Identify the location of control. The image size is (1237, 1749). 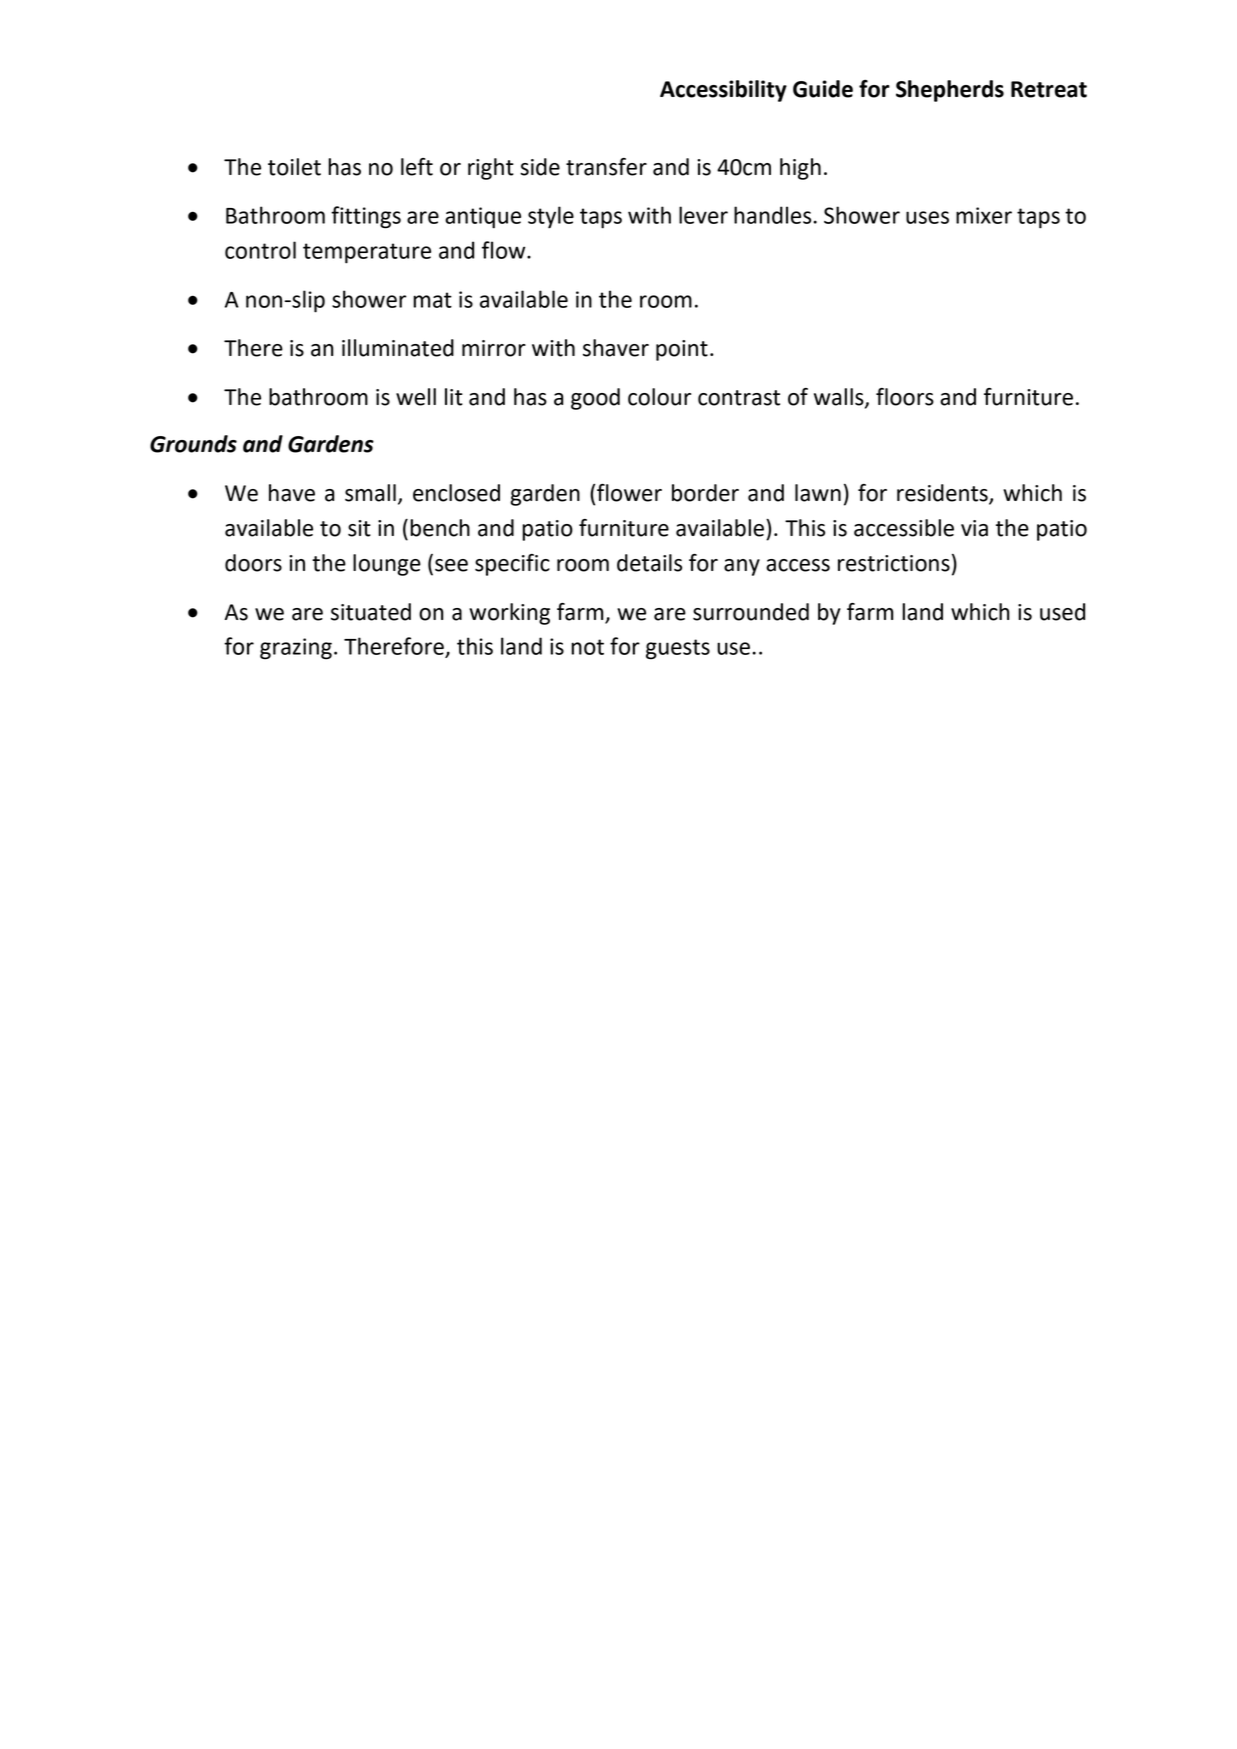
(260, 250).
